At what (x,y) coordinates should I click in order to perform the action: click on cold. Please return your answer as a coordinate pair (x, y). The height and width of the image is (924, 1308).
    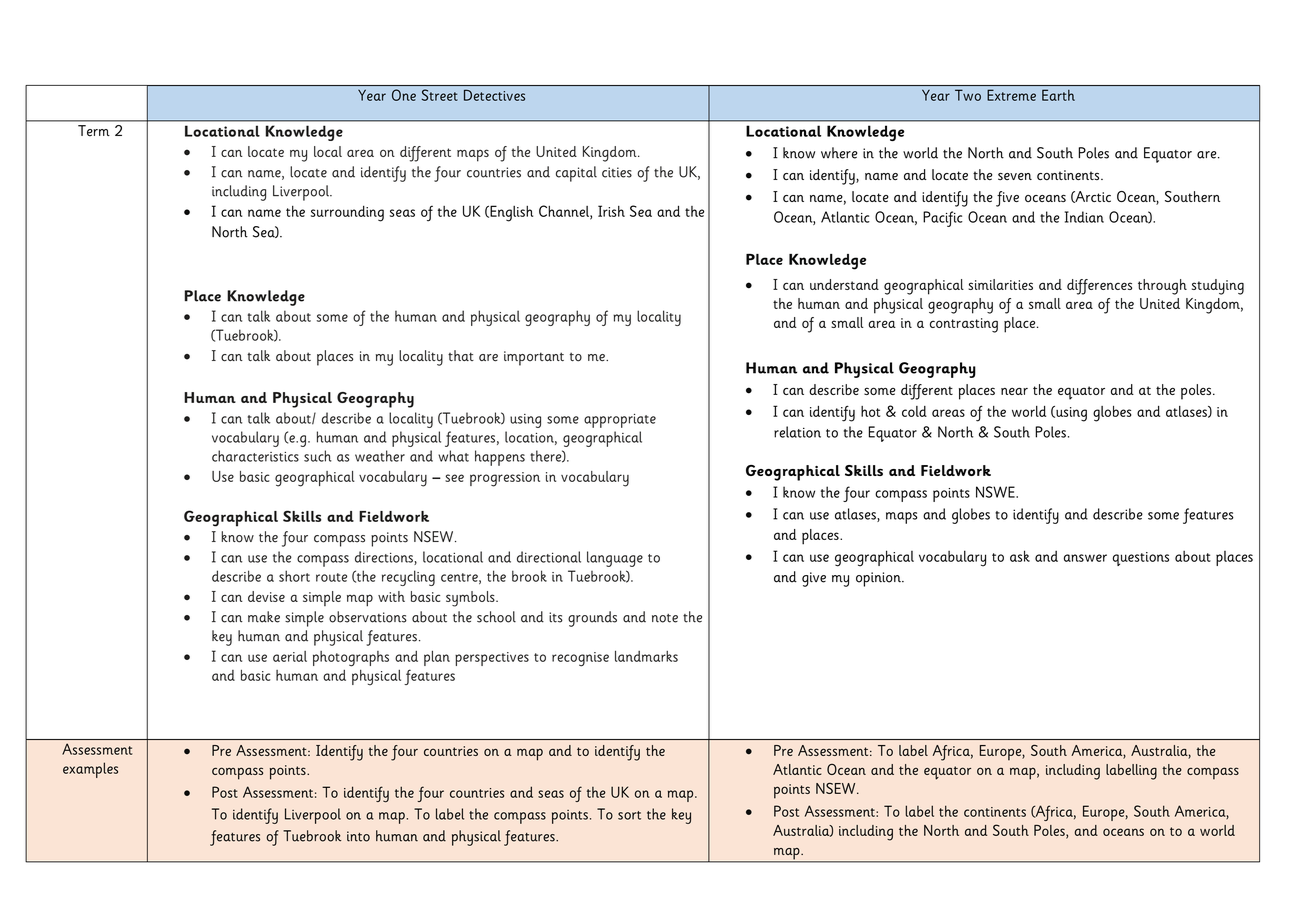
    Looking at the image, I should click on (914, 411).
